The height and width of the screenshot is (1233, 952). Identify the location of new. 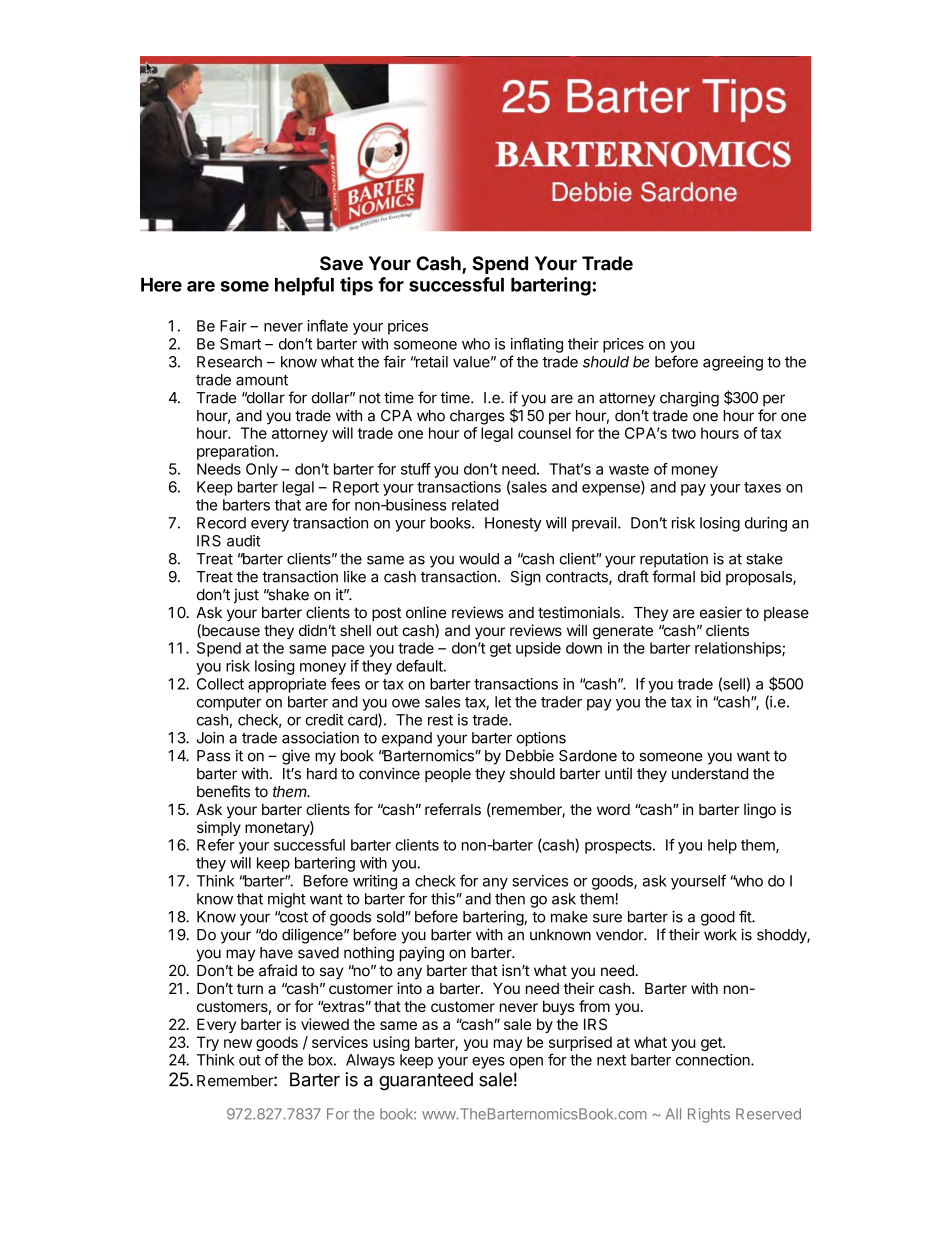
(238, 1043).
